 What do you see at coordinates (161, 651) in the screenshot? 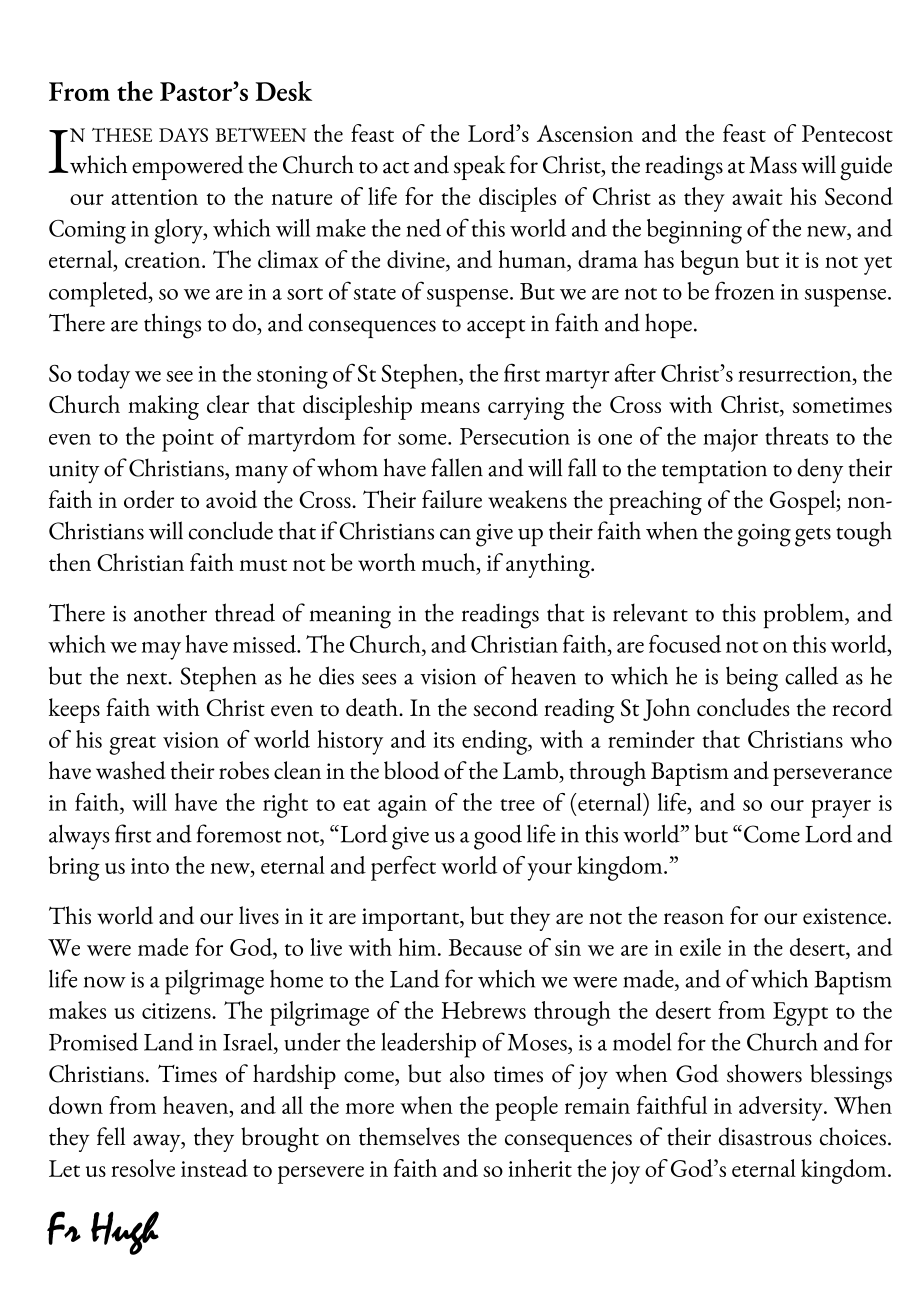
I see `may` at bounding box center [161, 651].
